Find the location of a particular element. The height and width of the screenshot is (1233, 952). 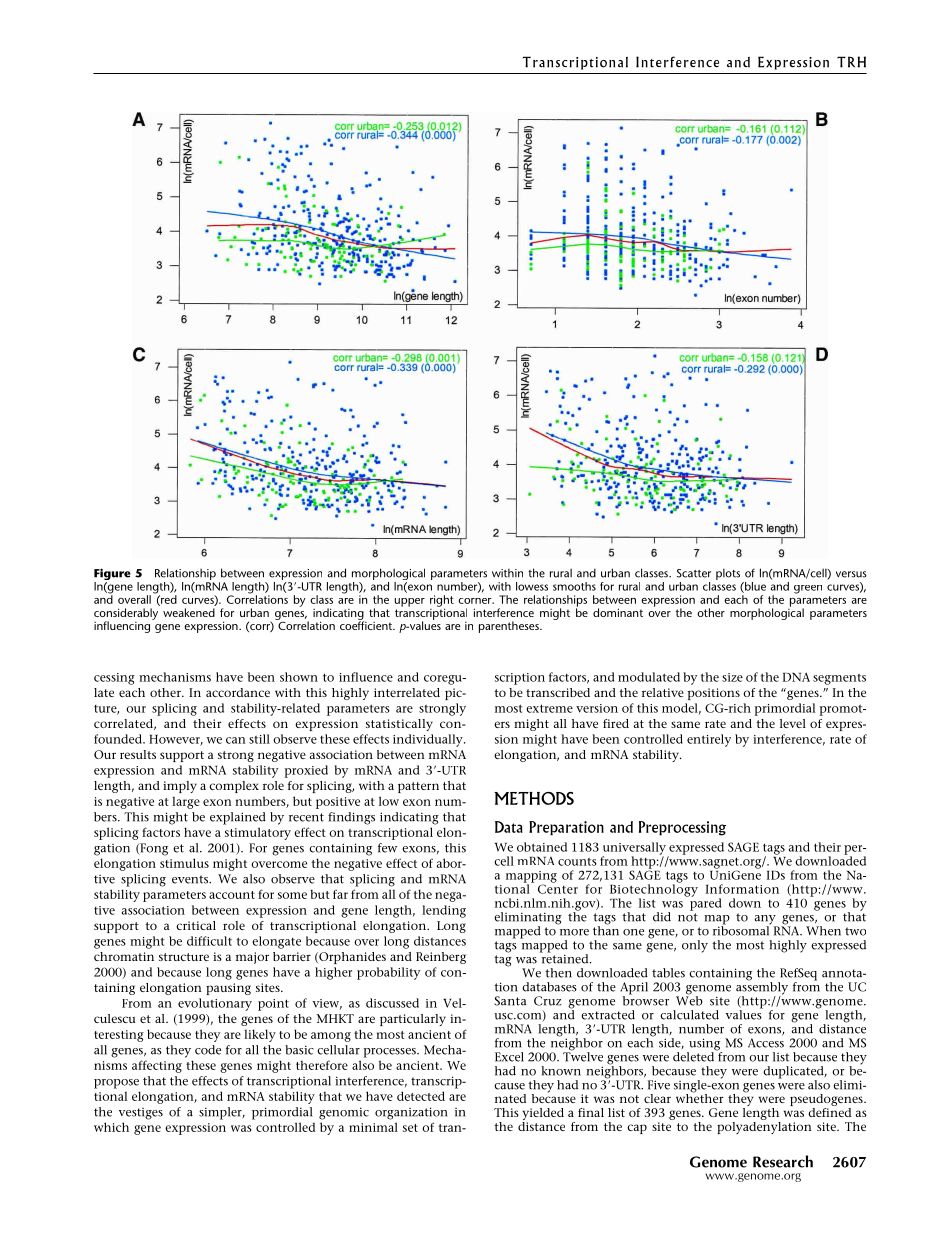

Research is located at coordinates (783, 1161).
